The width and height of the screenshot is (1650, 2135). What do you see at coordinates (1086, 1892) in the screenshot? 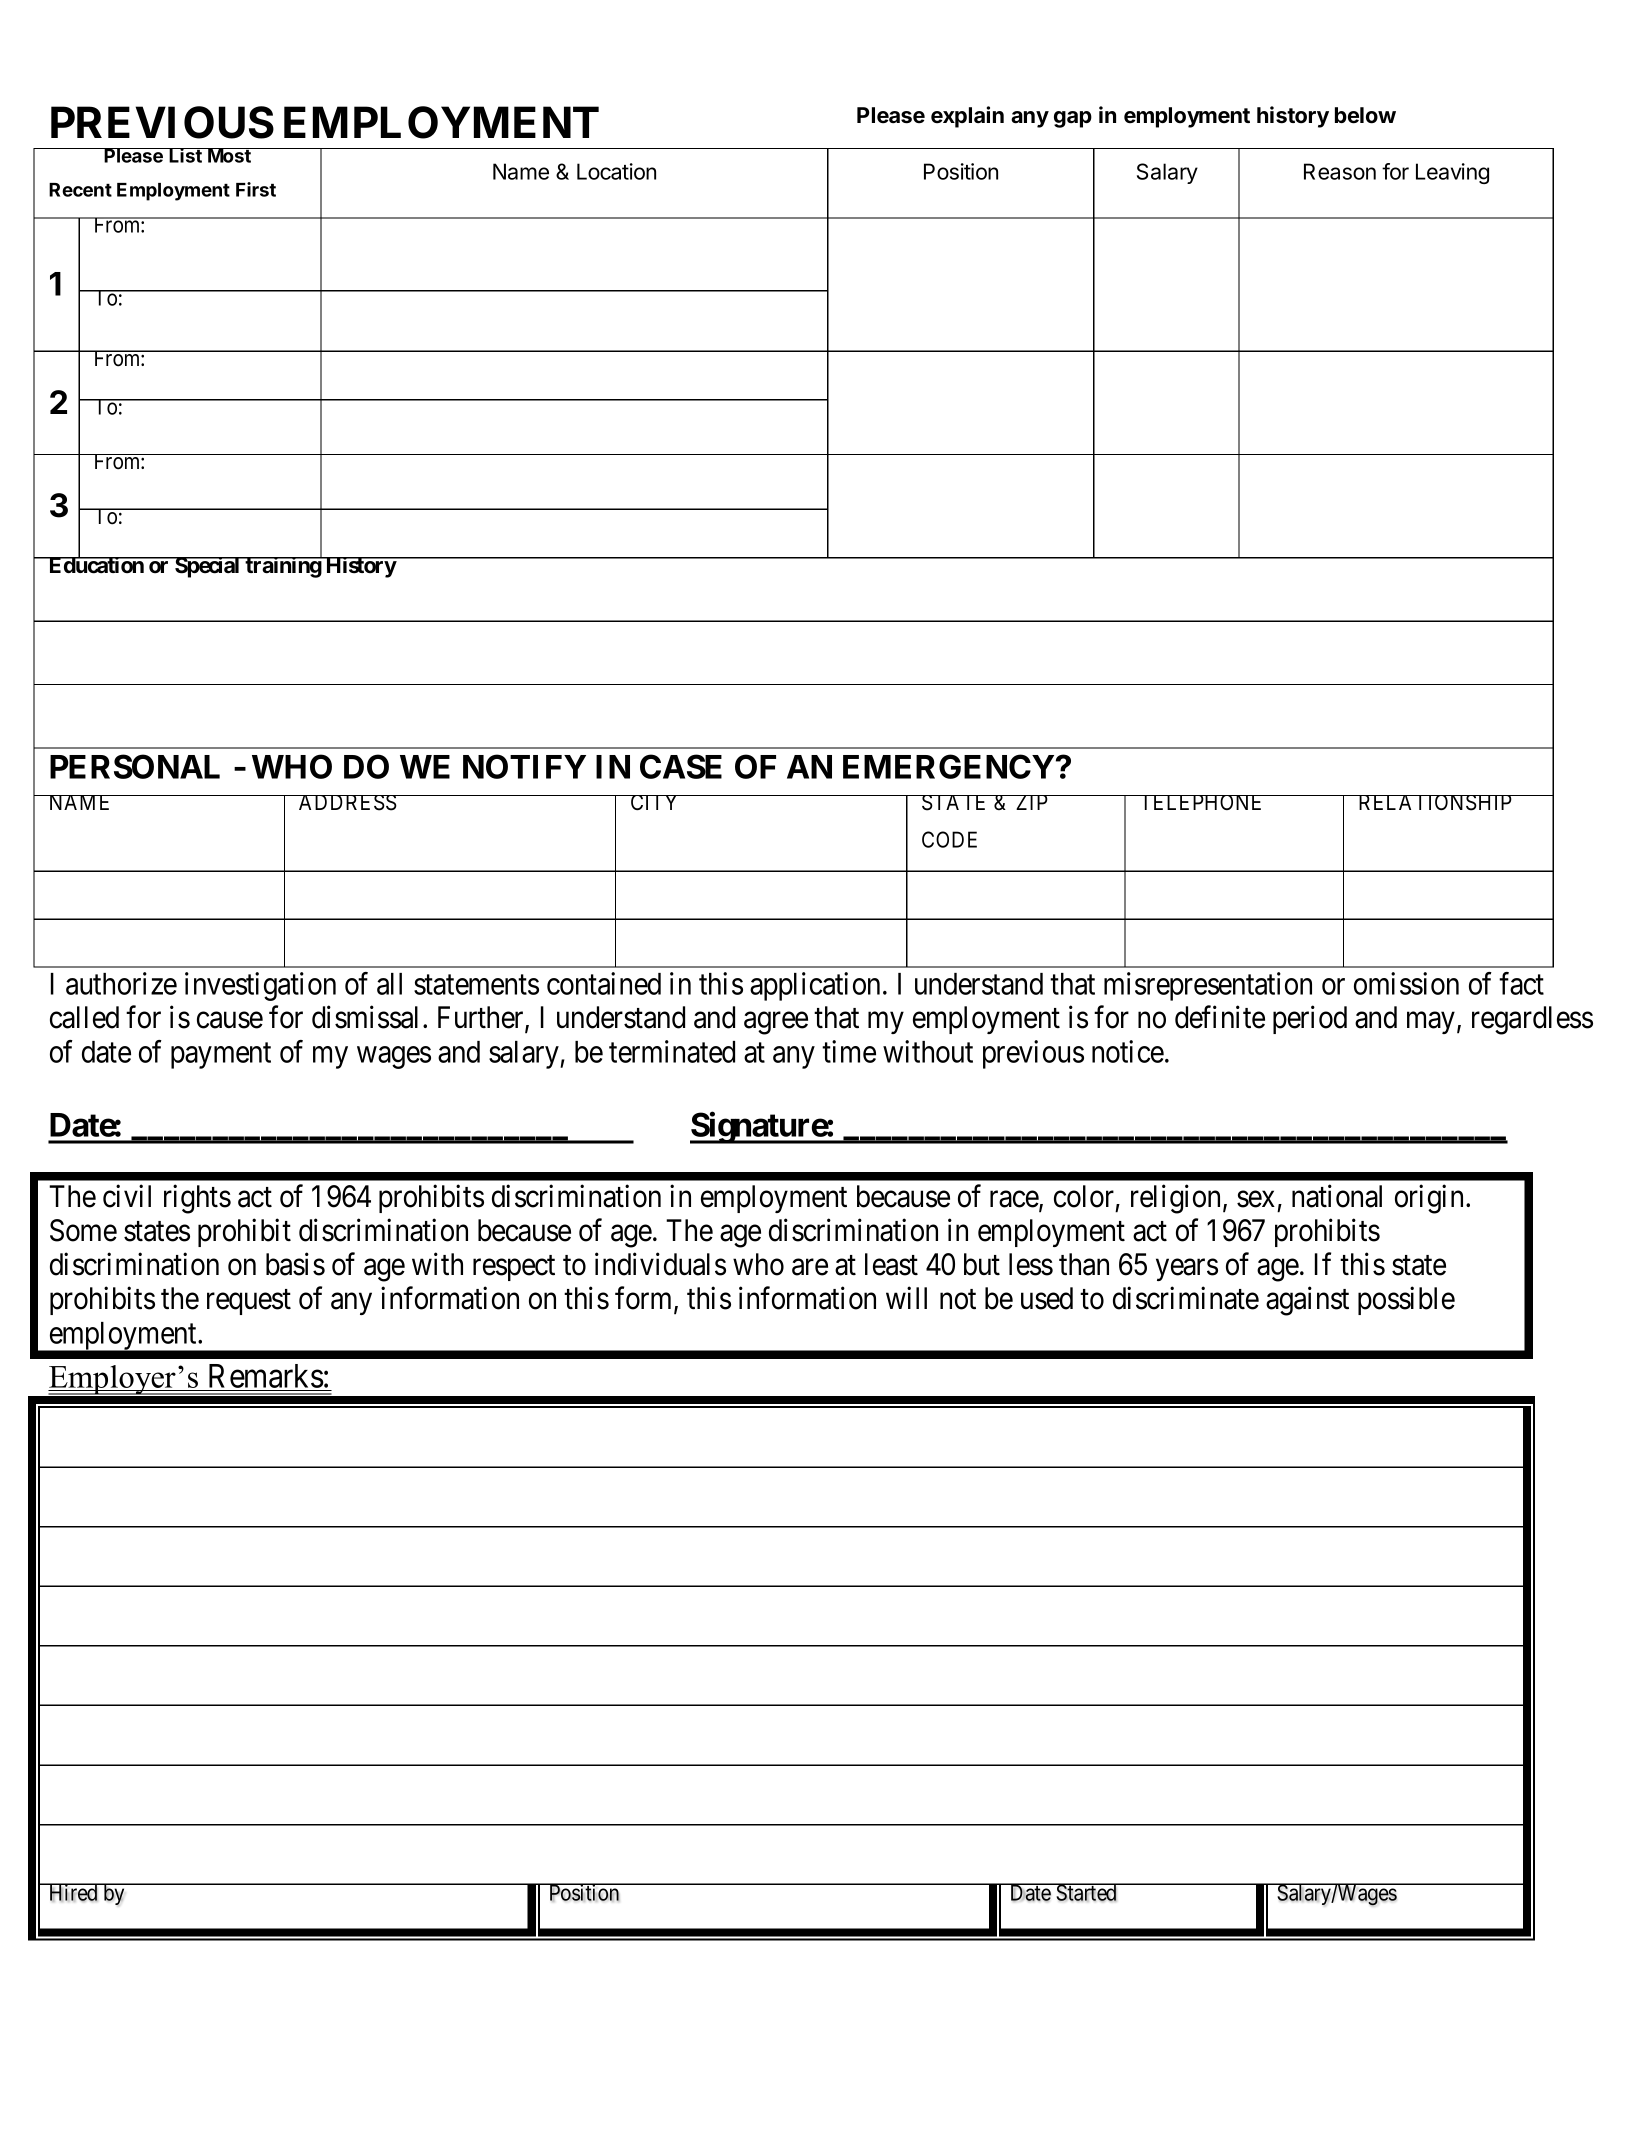
I see `Started` at bounding box center [1086, 1892].
